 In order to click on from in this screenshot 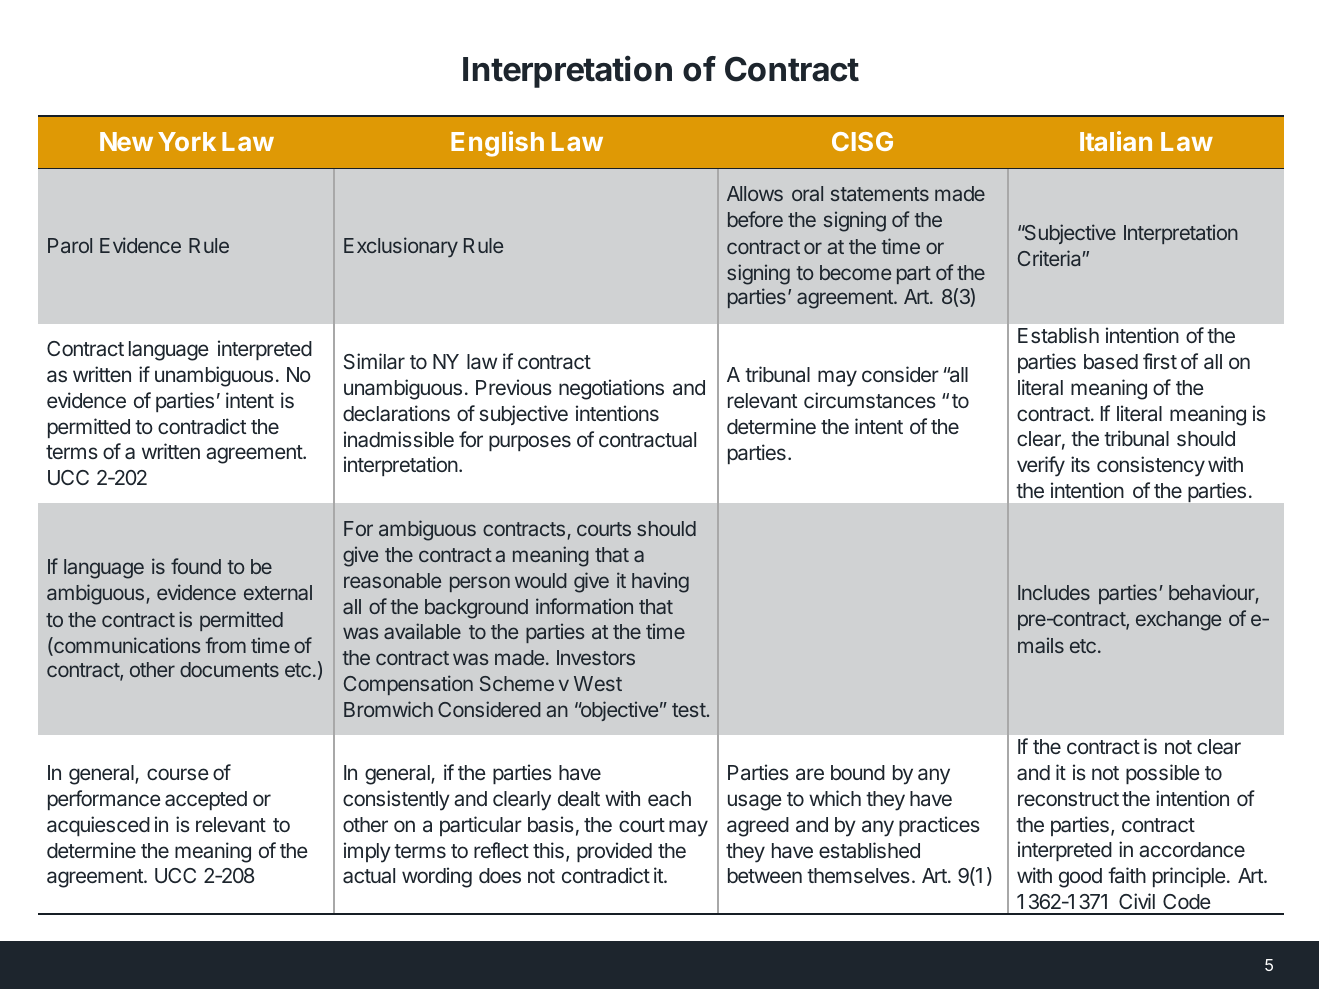, I will do `click(225, 645)`.
